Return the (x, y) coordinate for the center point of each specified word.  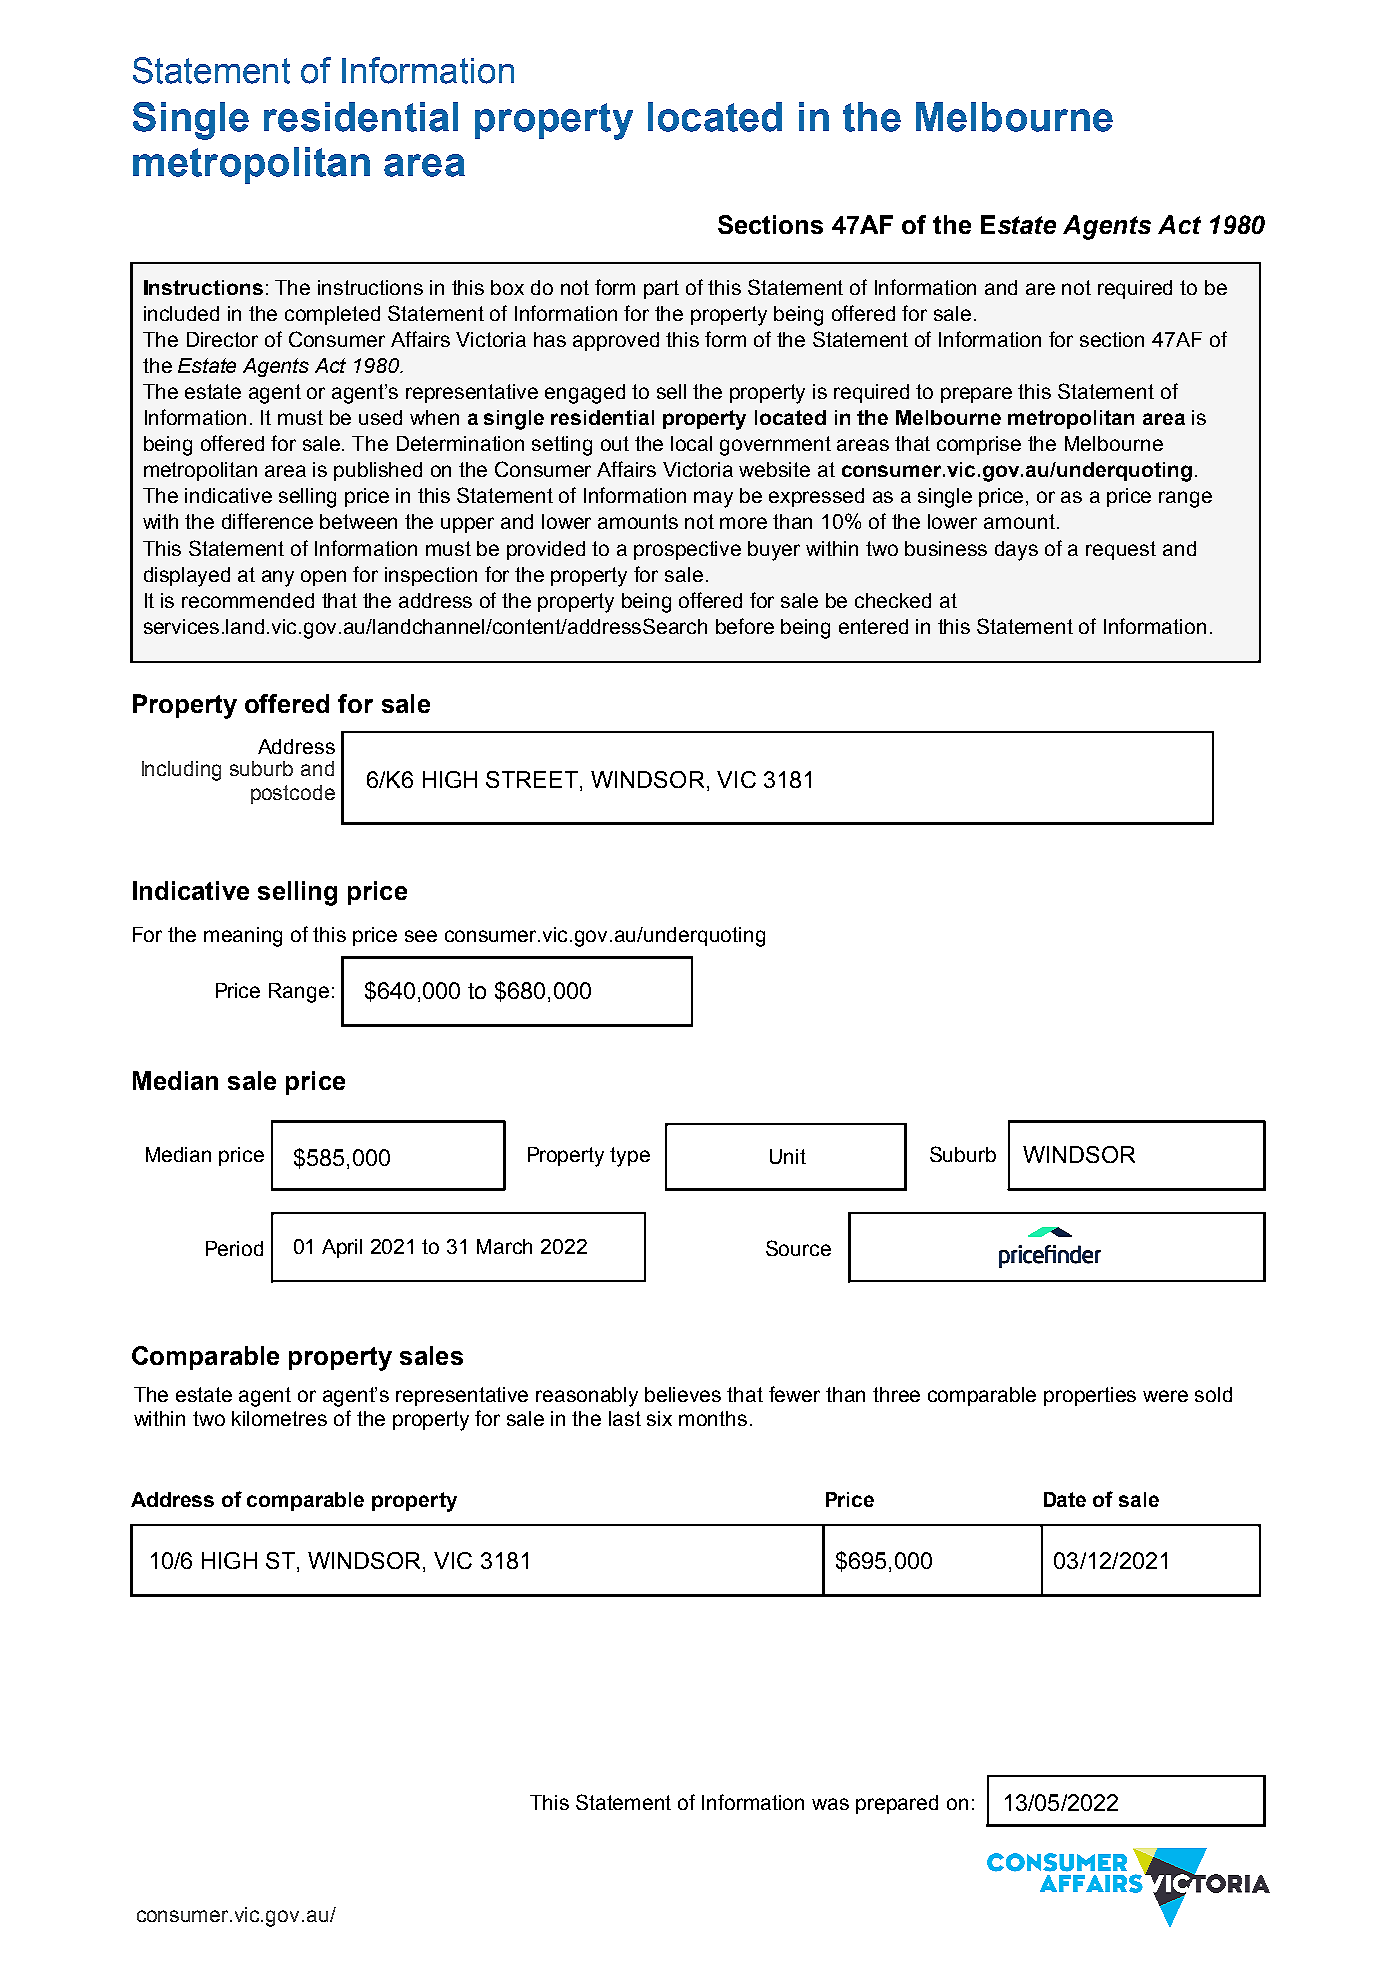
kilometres (279, 1418)
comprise (979, 445)
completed (332, 315)
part (661, 289)
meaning (243, 937)
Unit (788, 1156)
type (630, 1157)
